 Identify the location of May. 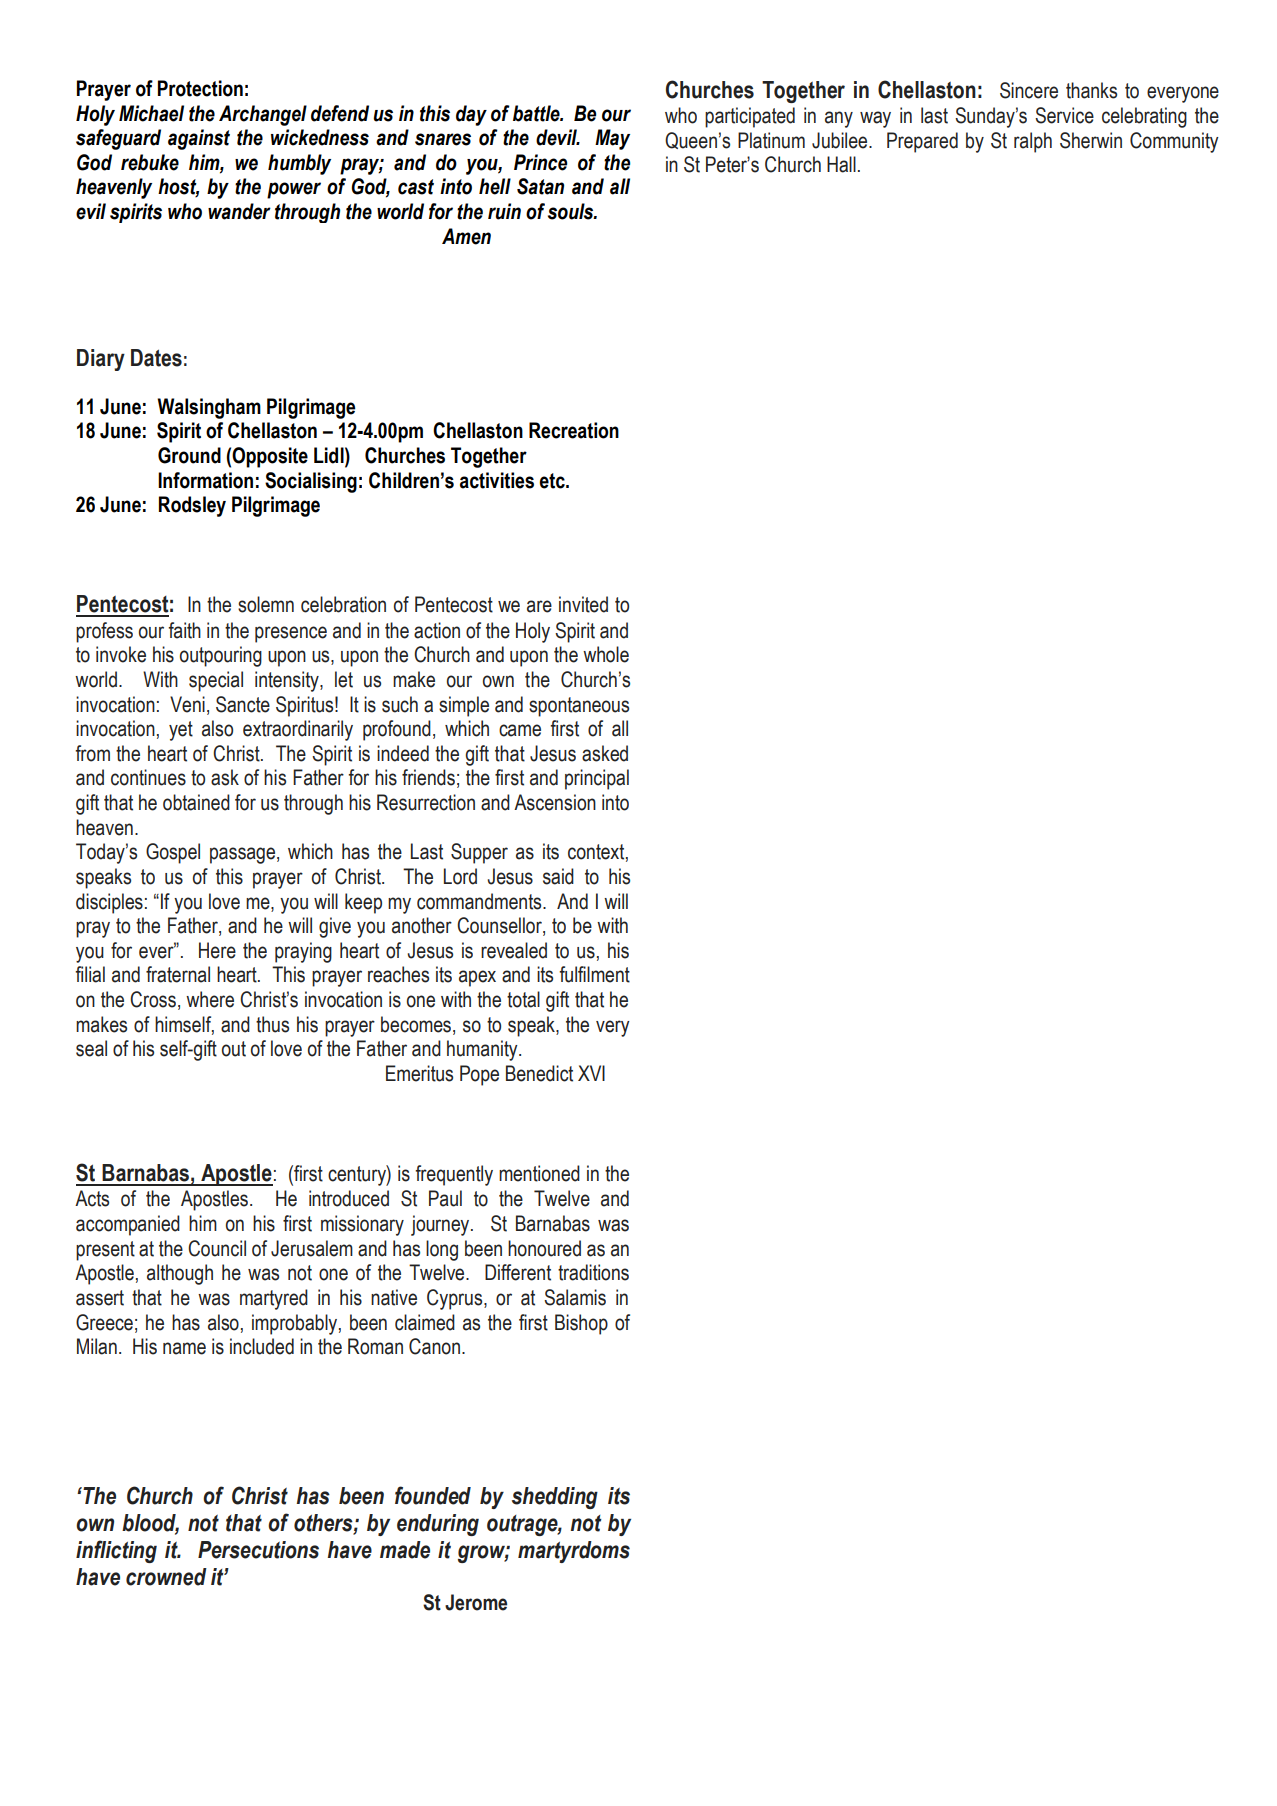
(612, 139).
